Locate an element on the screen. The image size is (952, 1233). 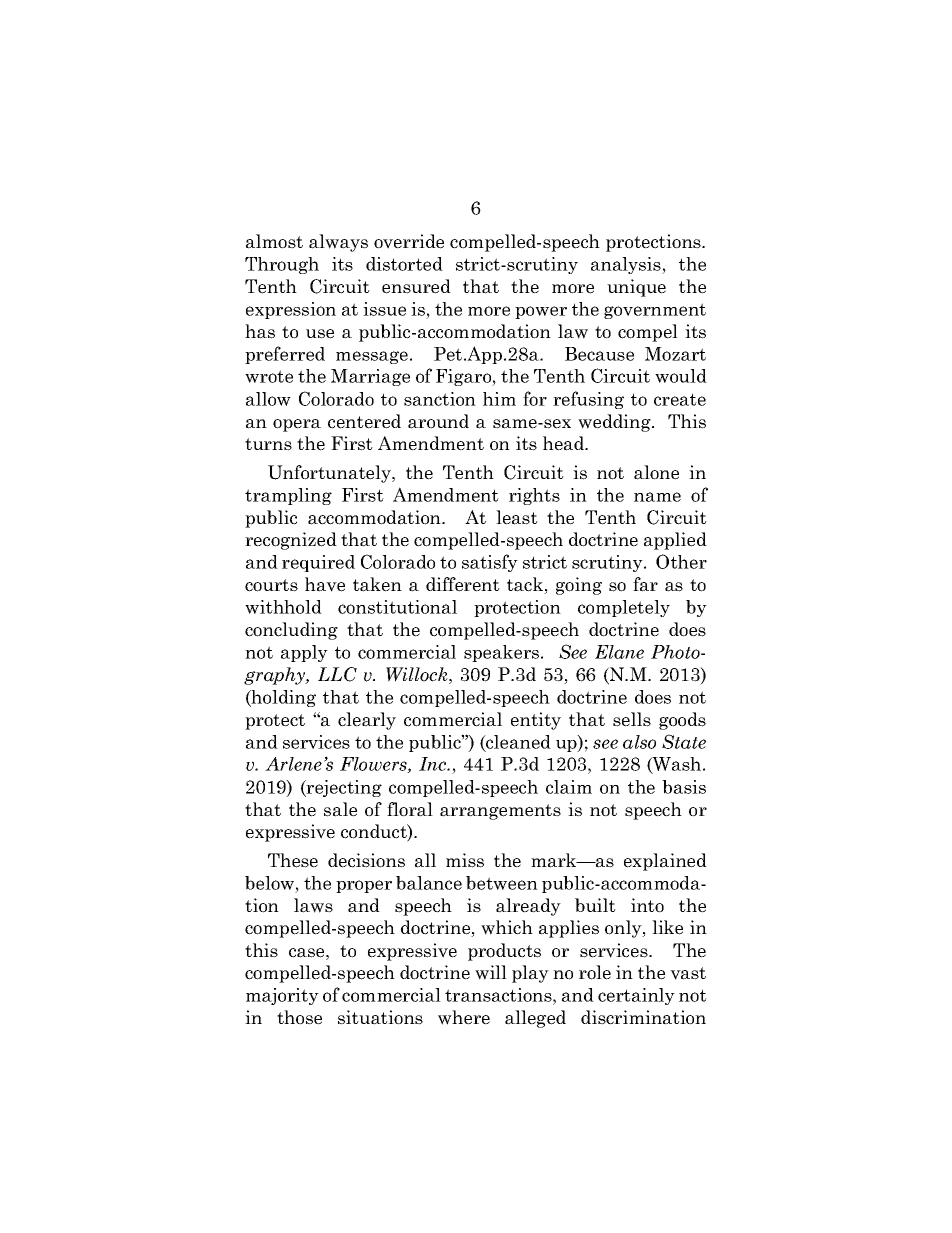
sale is located at coordinates (340, 809).
